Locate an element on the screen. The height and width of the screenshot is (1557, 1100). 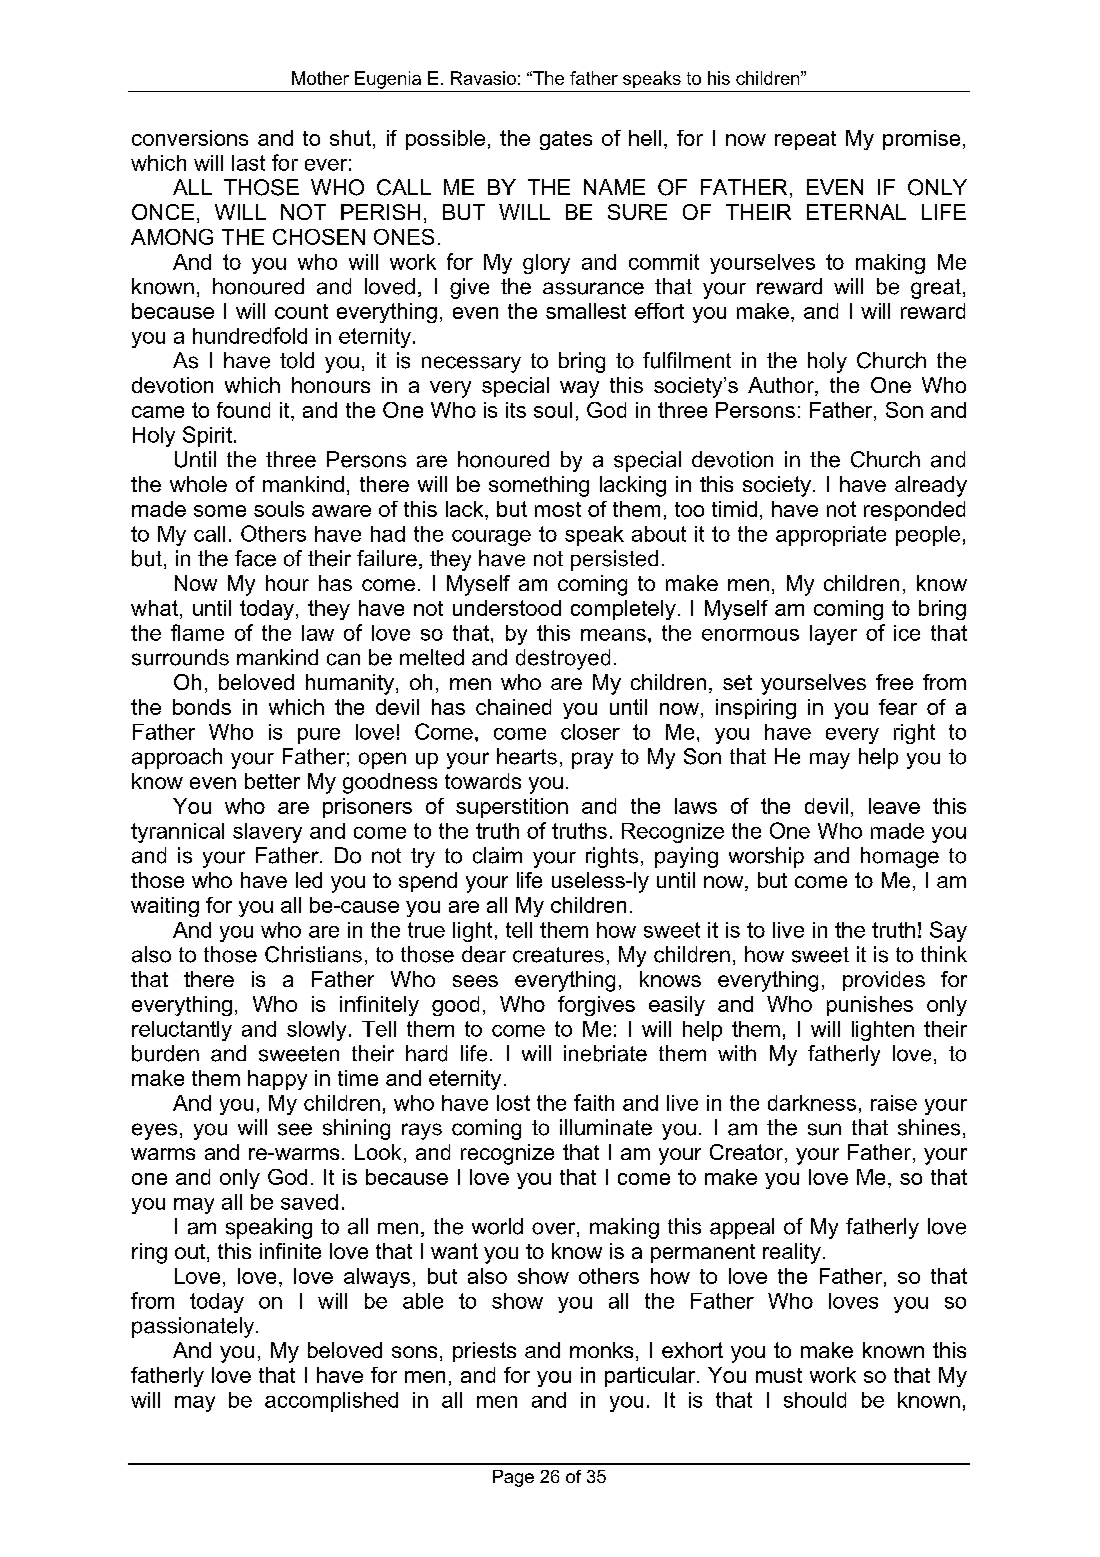
face is located at coordinates (255, 558).
